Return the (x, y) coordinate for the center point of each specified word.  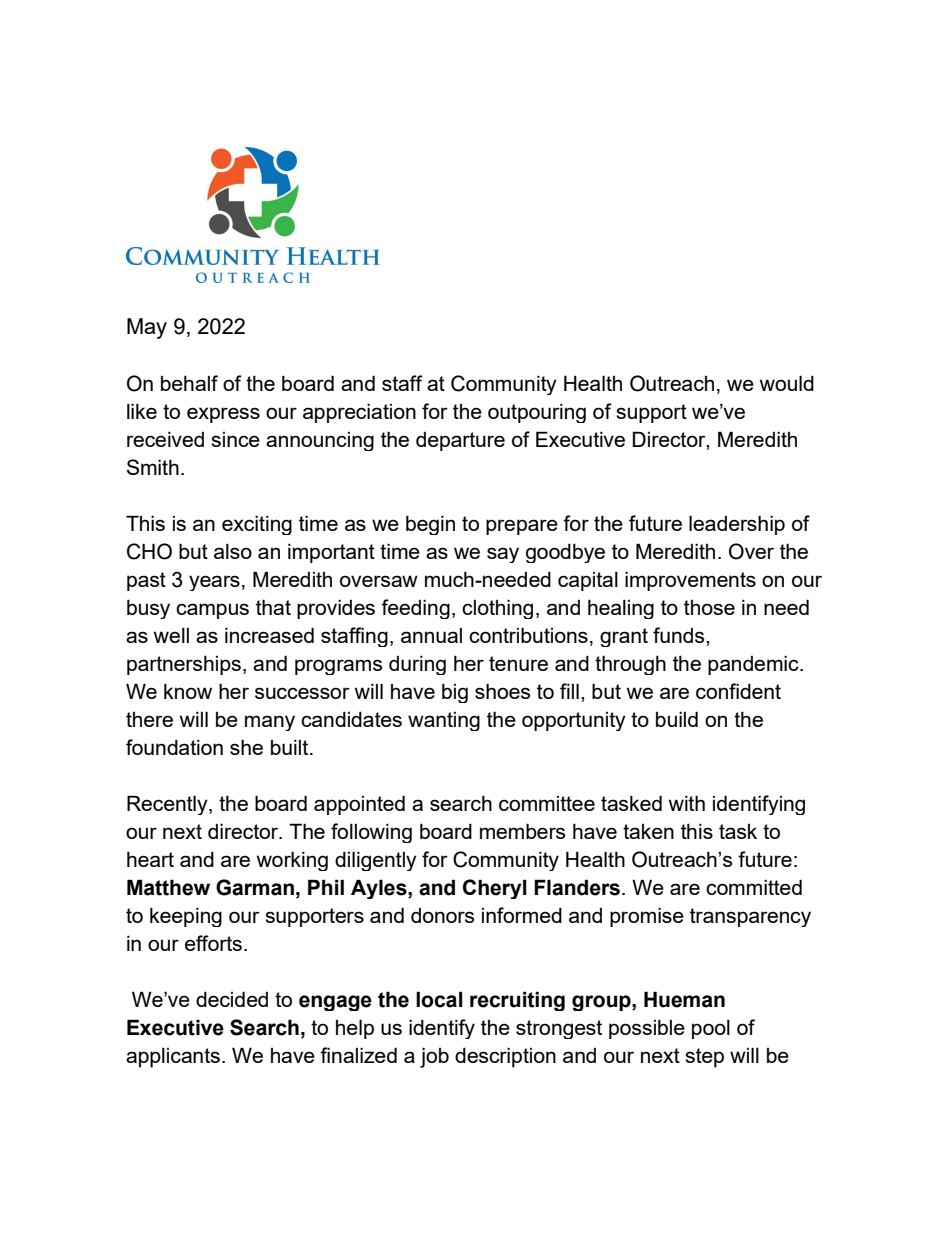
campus (212, 611)
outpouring (537, 413)
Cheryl (495, 889)
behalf (189, 383)
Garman (255, 887)
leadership (737, 525)
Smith (153, 467)
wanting (444, 721)
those (709, 607)
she (246, 747)
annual (431, 635)
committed (754, 887)
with (687, 803)
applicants (173, 1058)
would (787, 383)
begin (430, 525)
